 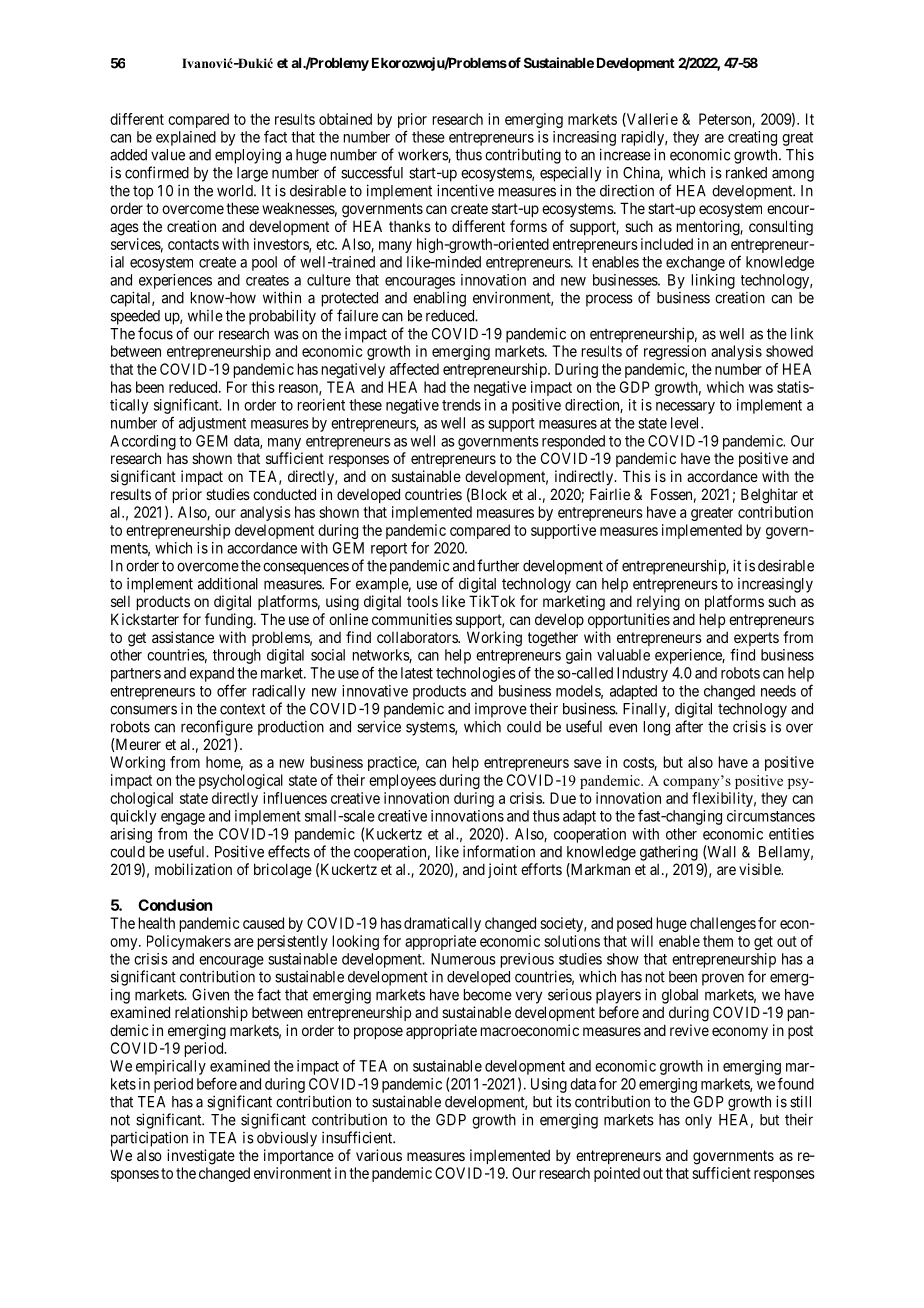 I want to click on investigate, so click(x=201, y=1157).
